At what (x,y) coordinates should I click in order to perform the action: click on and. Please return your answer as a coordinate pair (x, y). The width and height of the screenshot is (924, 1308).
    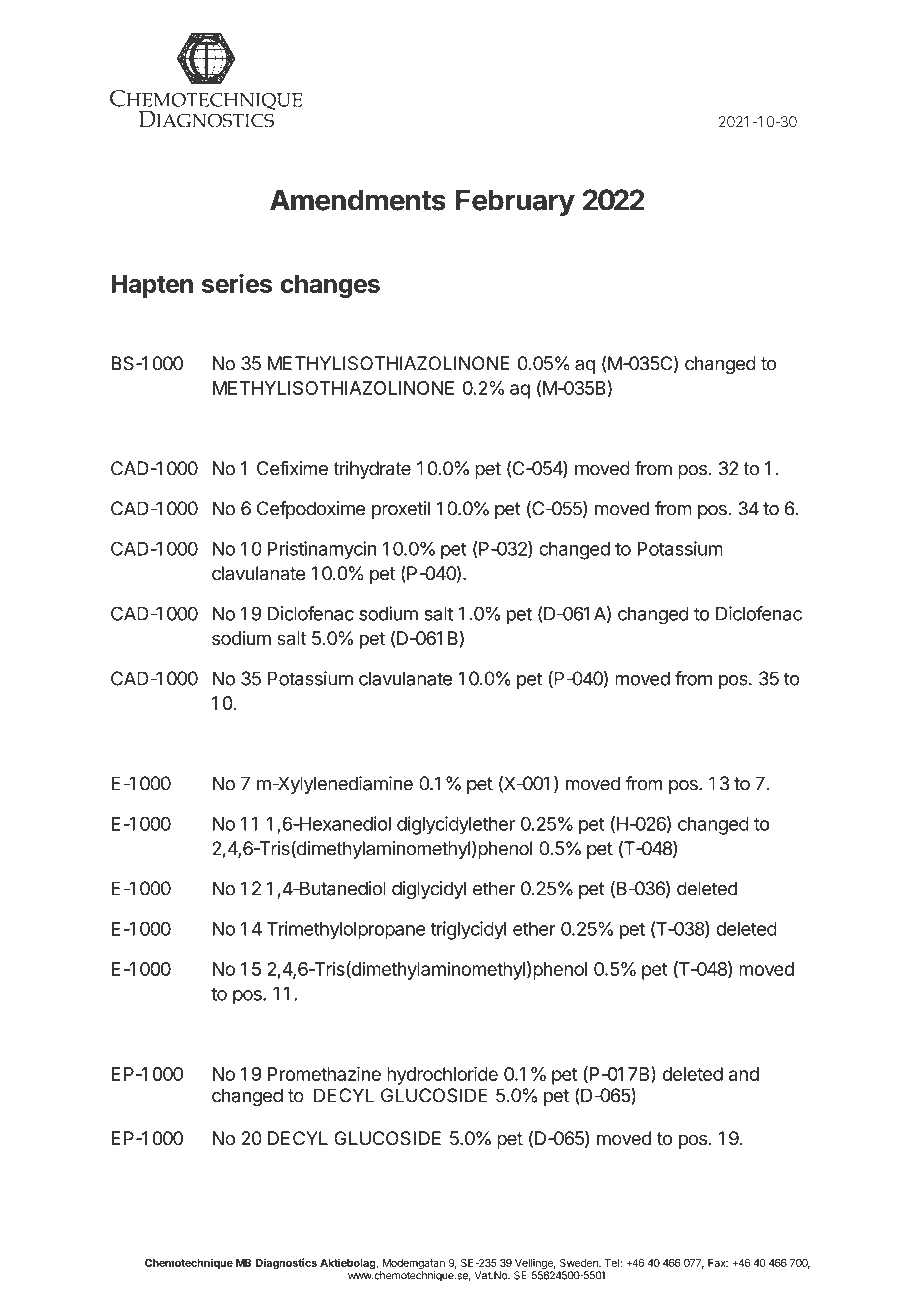
    Looking at the image, I should click on (743, 1074).
